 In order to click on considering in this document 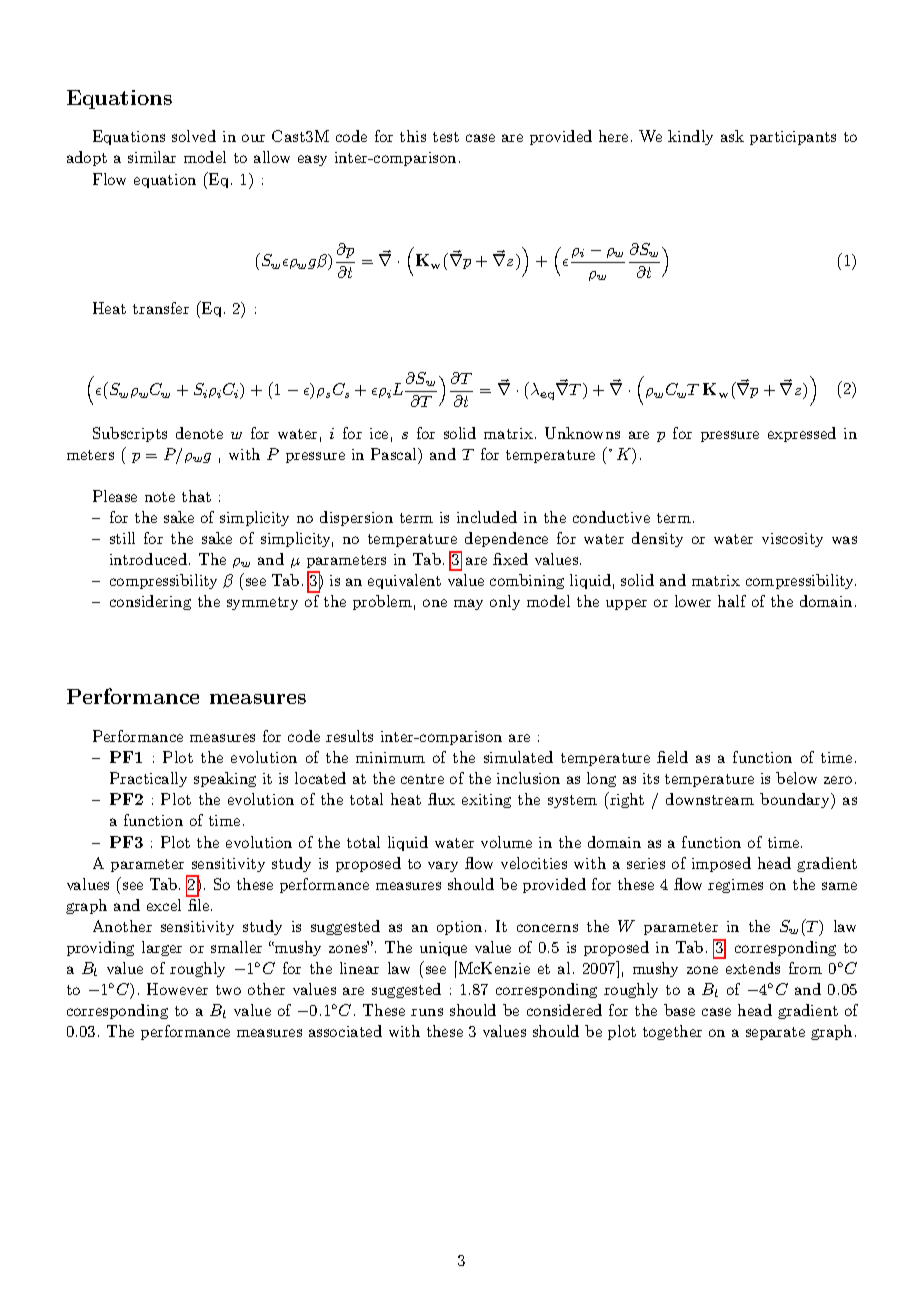, I will do `click(150, 602)`.
